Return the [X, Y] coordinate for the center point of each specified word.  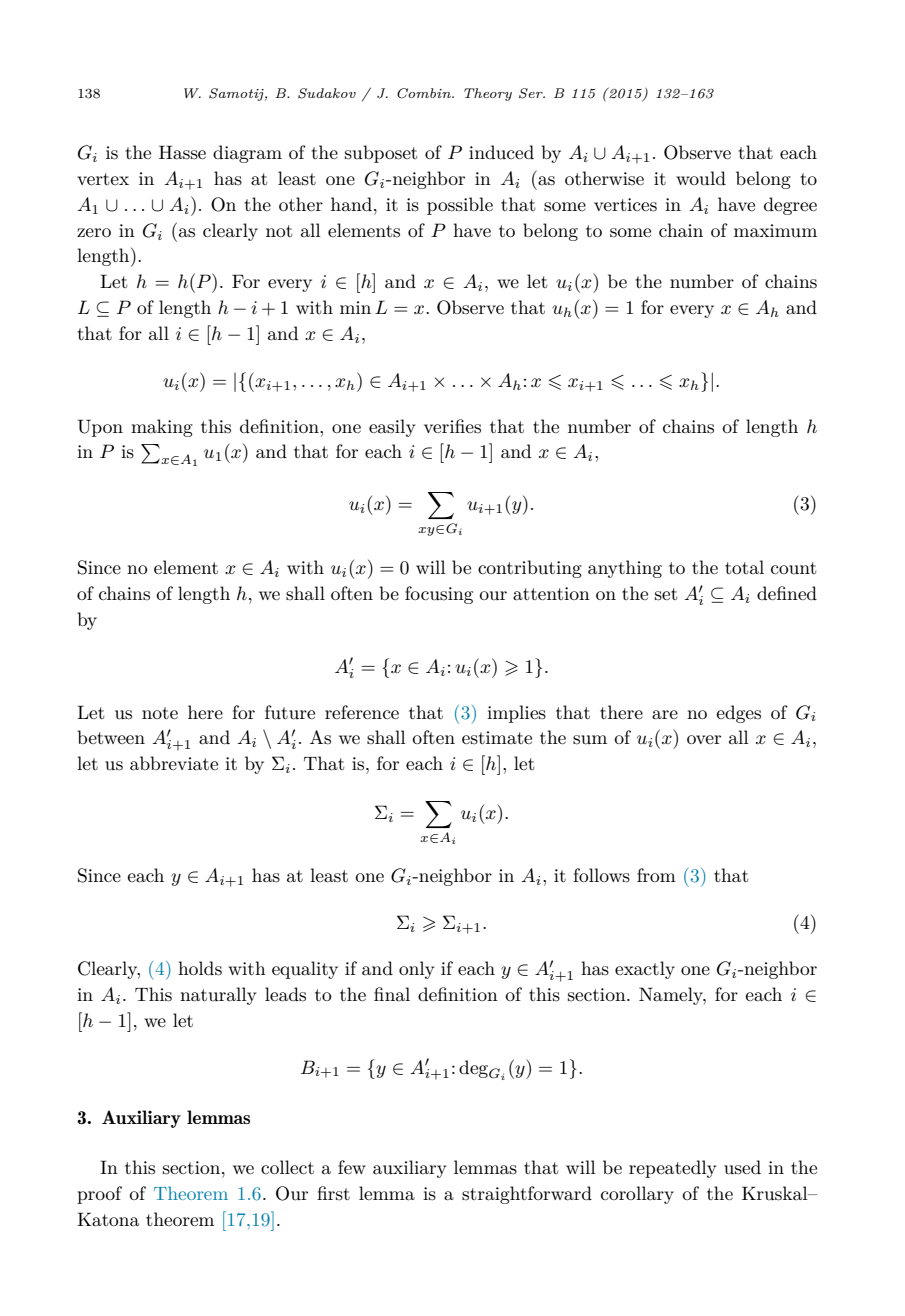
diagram [247, 154]
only [416, 970]
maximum [775, 231]
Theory [488, 94]
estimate [497, 738]
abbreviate [174, 763]
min [355, 307]
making [162, 428]
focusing [439, 595]
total [744, 567]
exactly [645, 970]
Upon [100, 428]
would [701, 178]
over [704, 739]
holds [200, 968]
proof [99, 1195]
